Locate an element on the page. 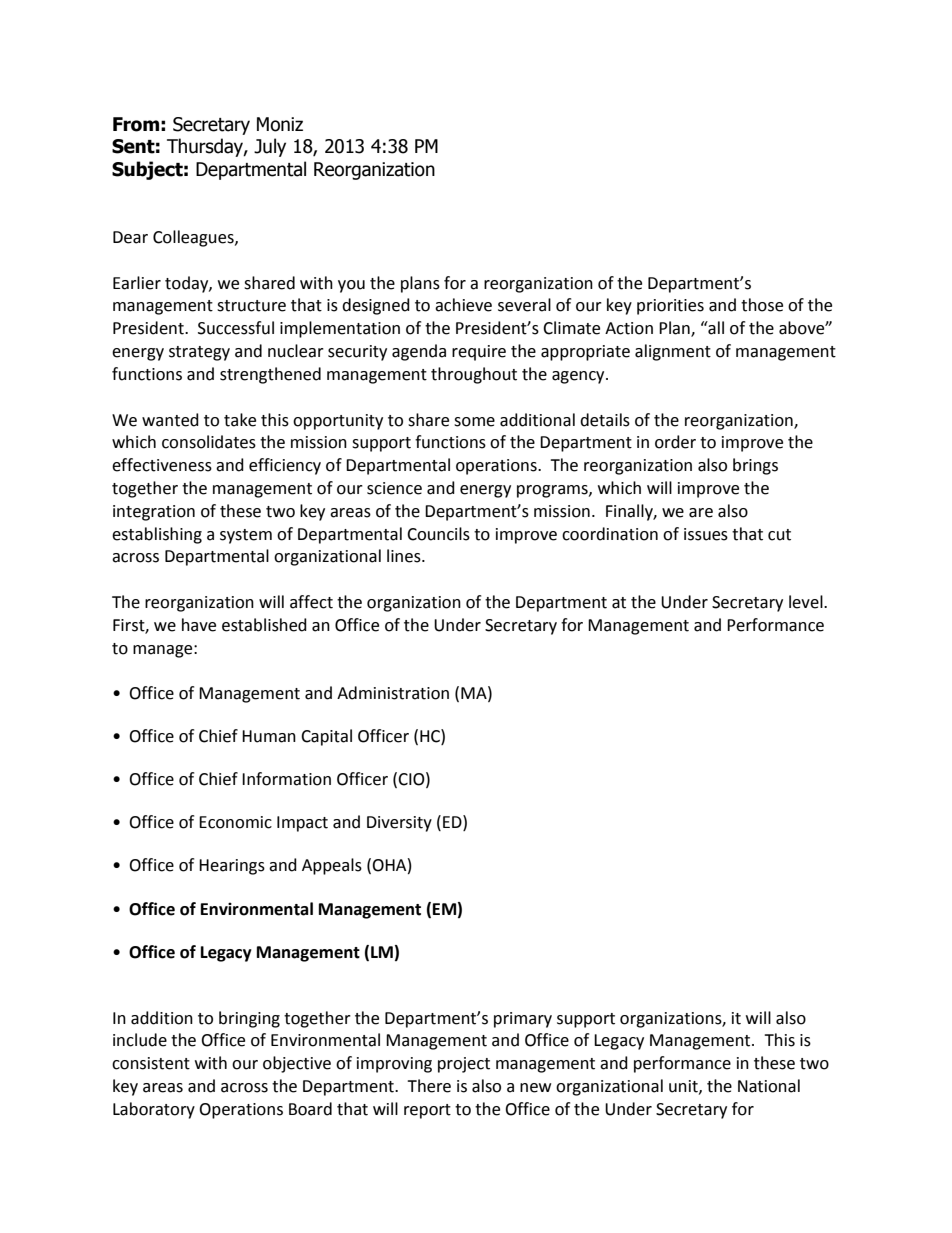  Economic is located at coordinates (235, 822).
